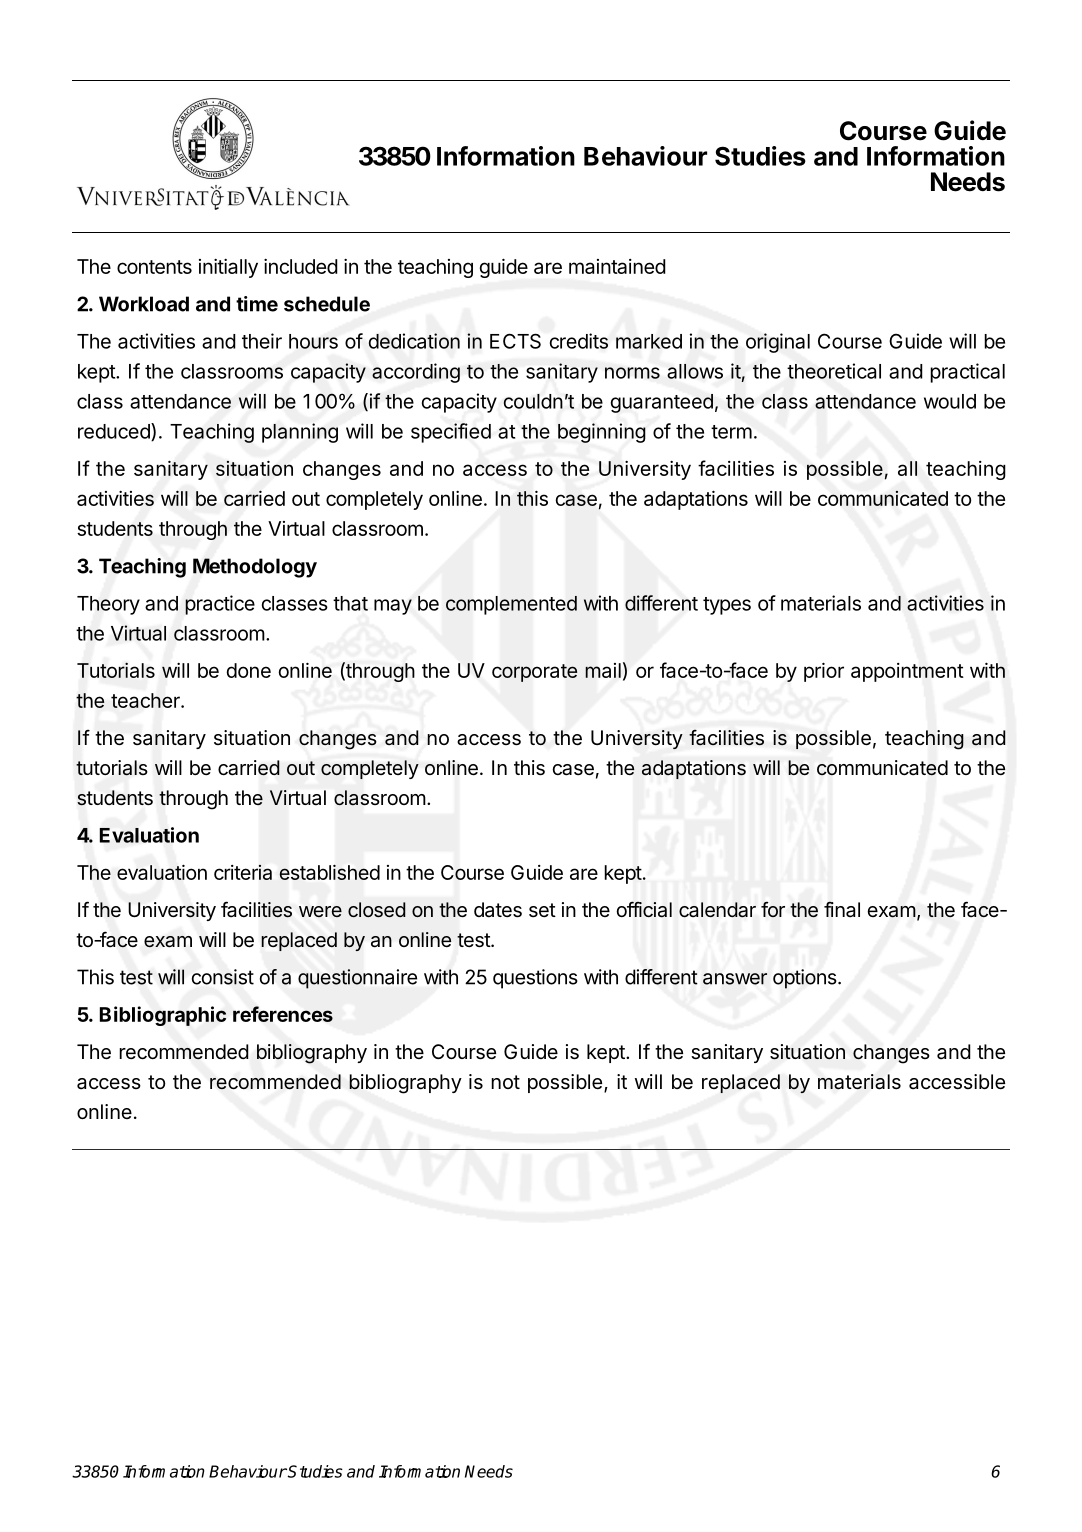  What do you see at coordinates (505, 1082) in the page?
I see `not` at bounding box center [505, 1082].
